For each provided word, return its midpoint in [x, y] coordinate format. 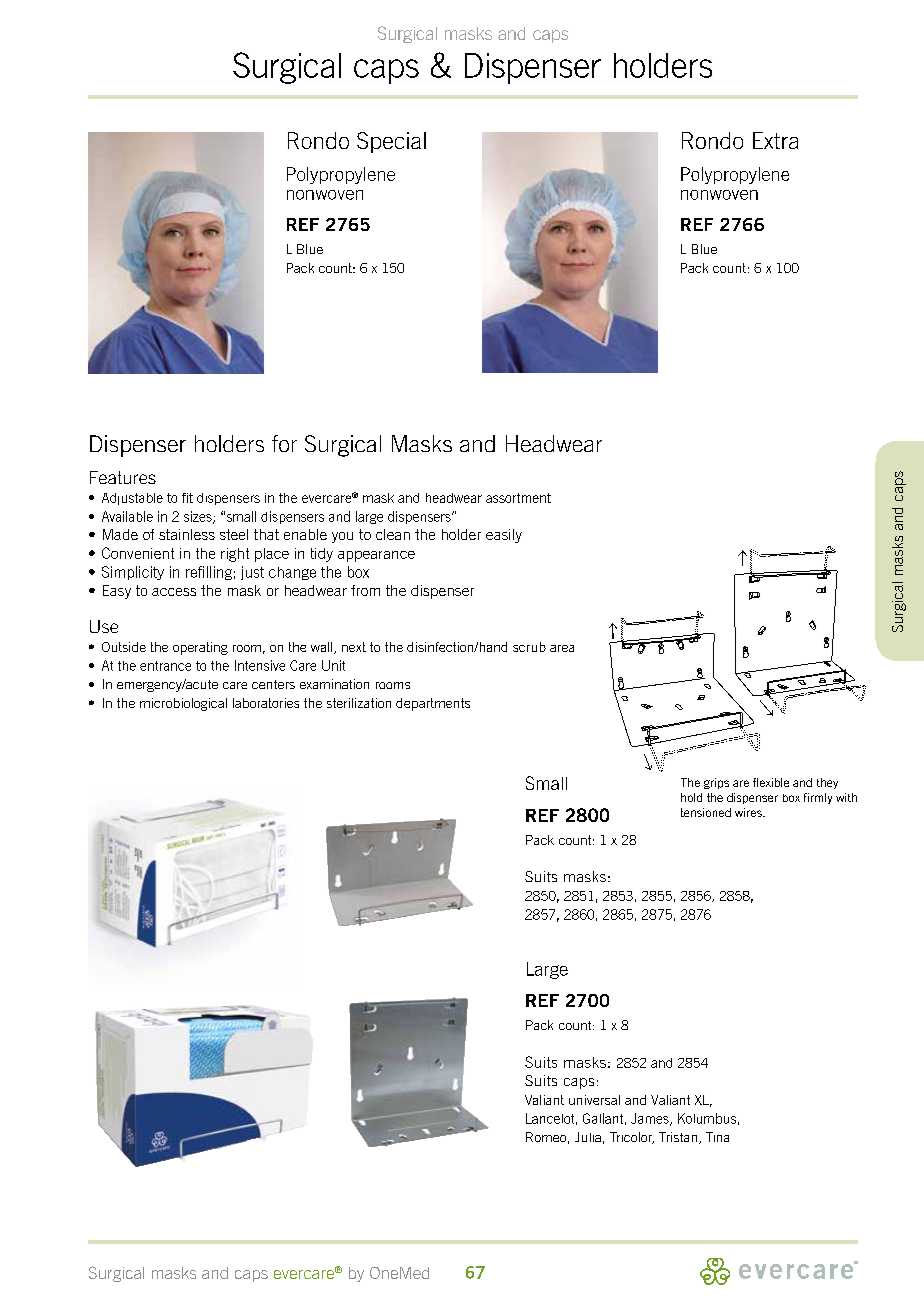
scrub [529, 647]
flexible [771, 782]
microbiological [183, 704]
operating [200, 648]
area [562, 648]
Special [391, 142]
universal [594, 1100]
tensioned [706, 812]
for [284, 443]
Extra [775, 140]
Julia [588, 1137]
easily [504, 536]
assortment [518, 498]
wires [749, 812]
